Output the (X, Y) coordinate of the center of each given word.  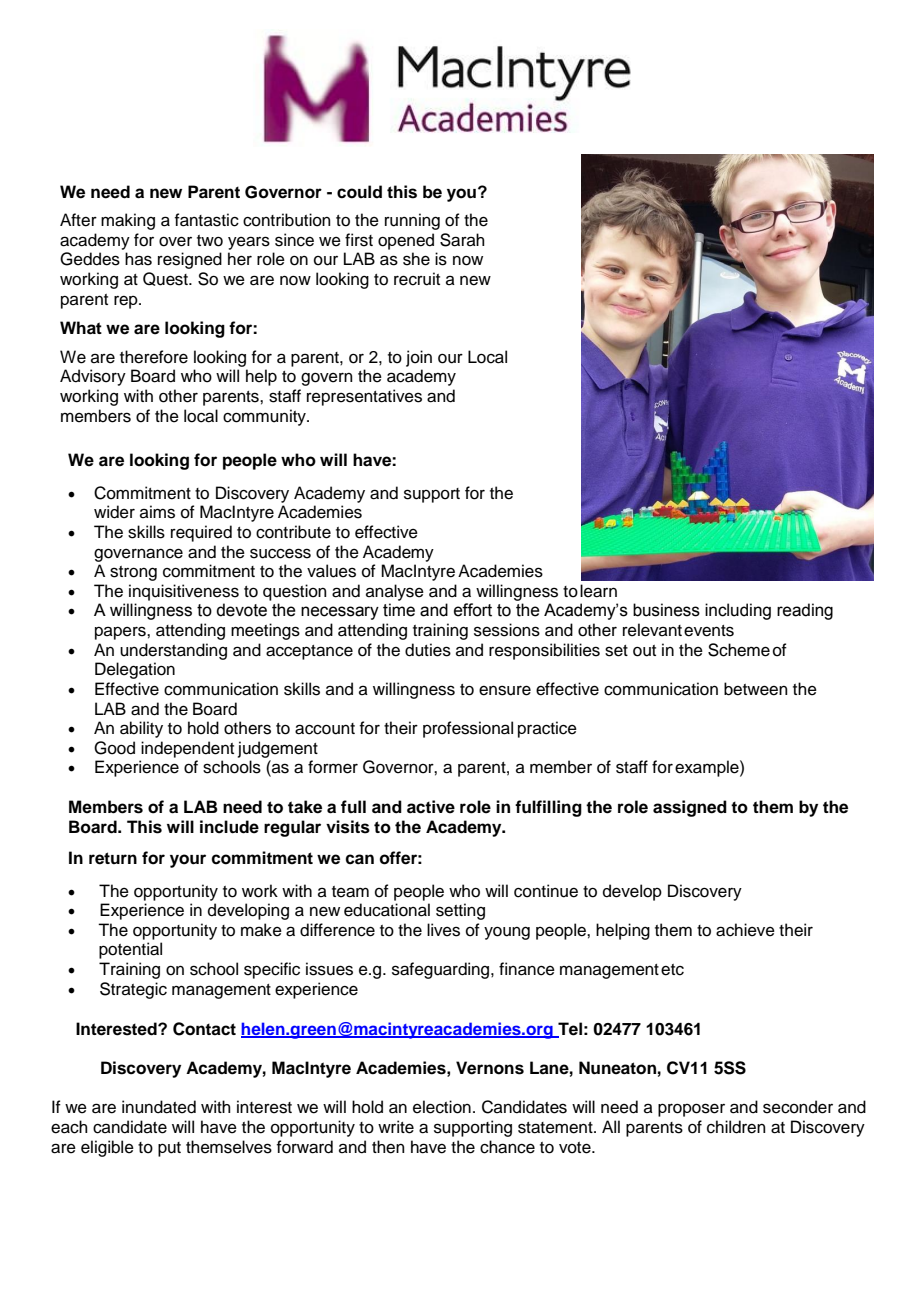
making (128, 221)
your (188, 861)
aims (157, 512)
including (738, 611)
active (431, 807)
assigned (690, 808)
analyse (395, 592)
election (442, 1107)
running (412, 221)
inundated (159, 1107)
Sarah (462, 240)
